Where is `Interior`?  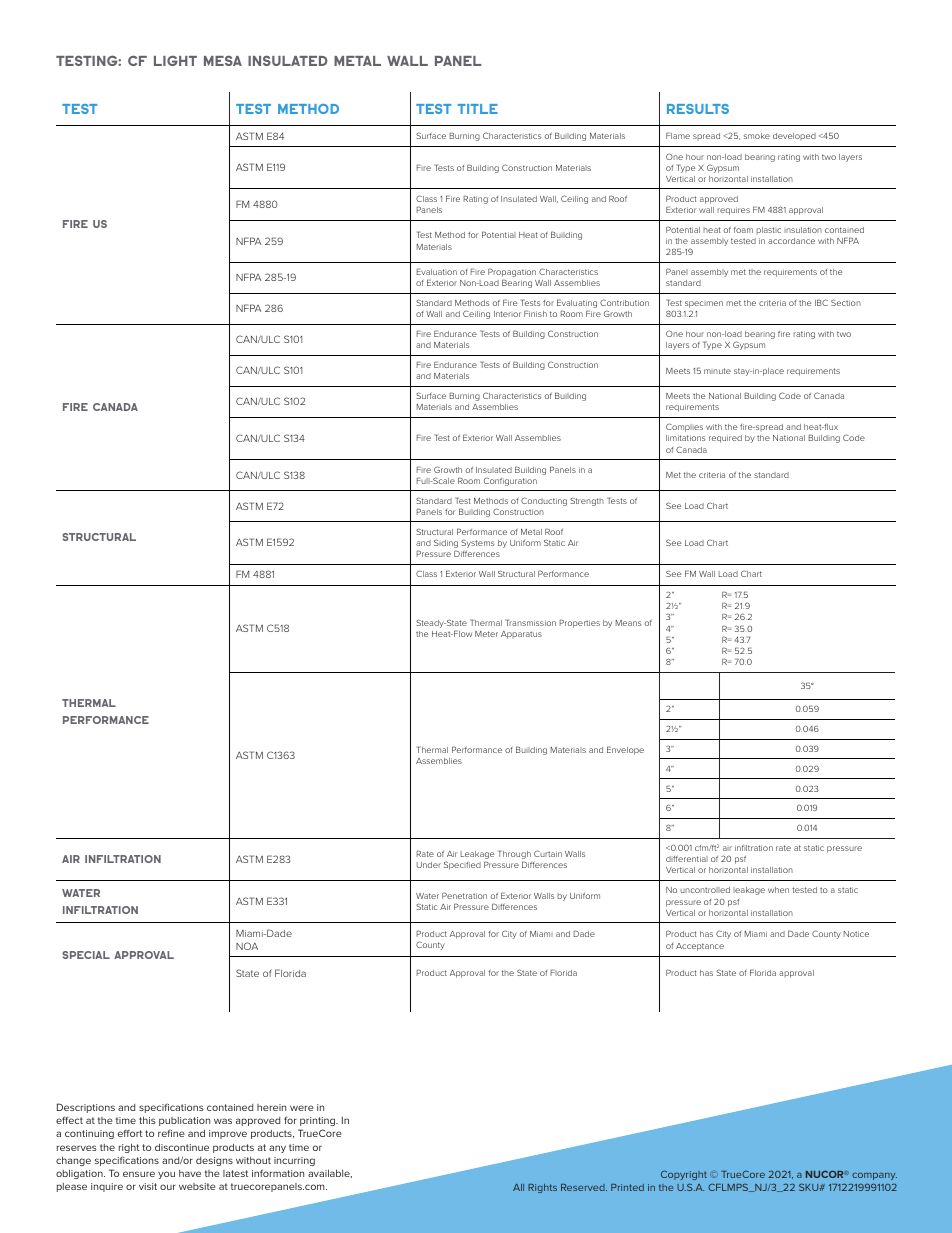 Interior is located at coordinates (507, 314).
